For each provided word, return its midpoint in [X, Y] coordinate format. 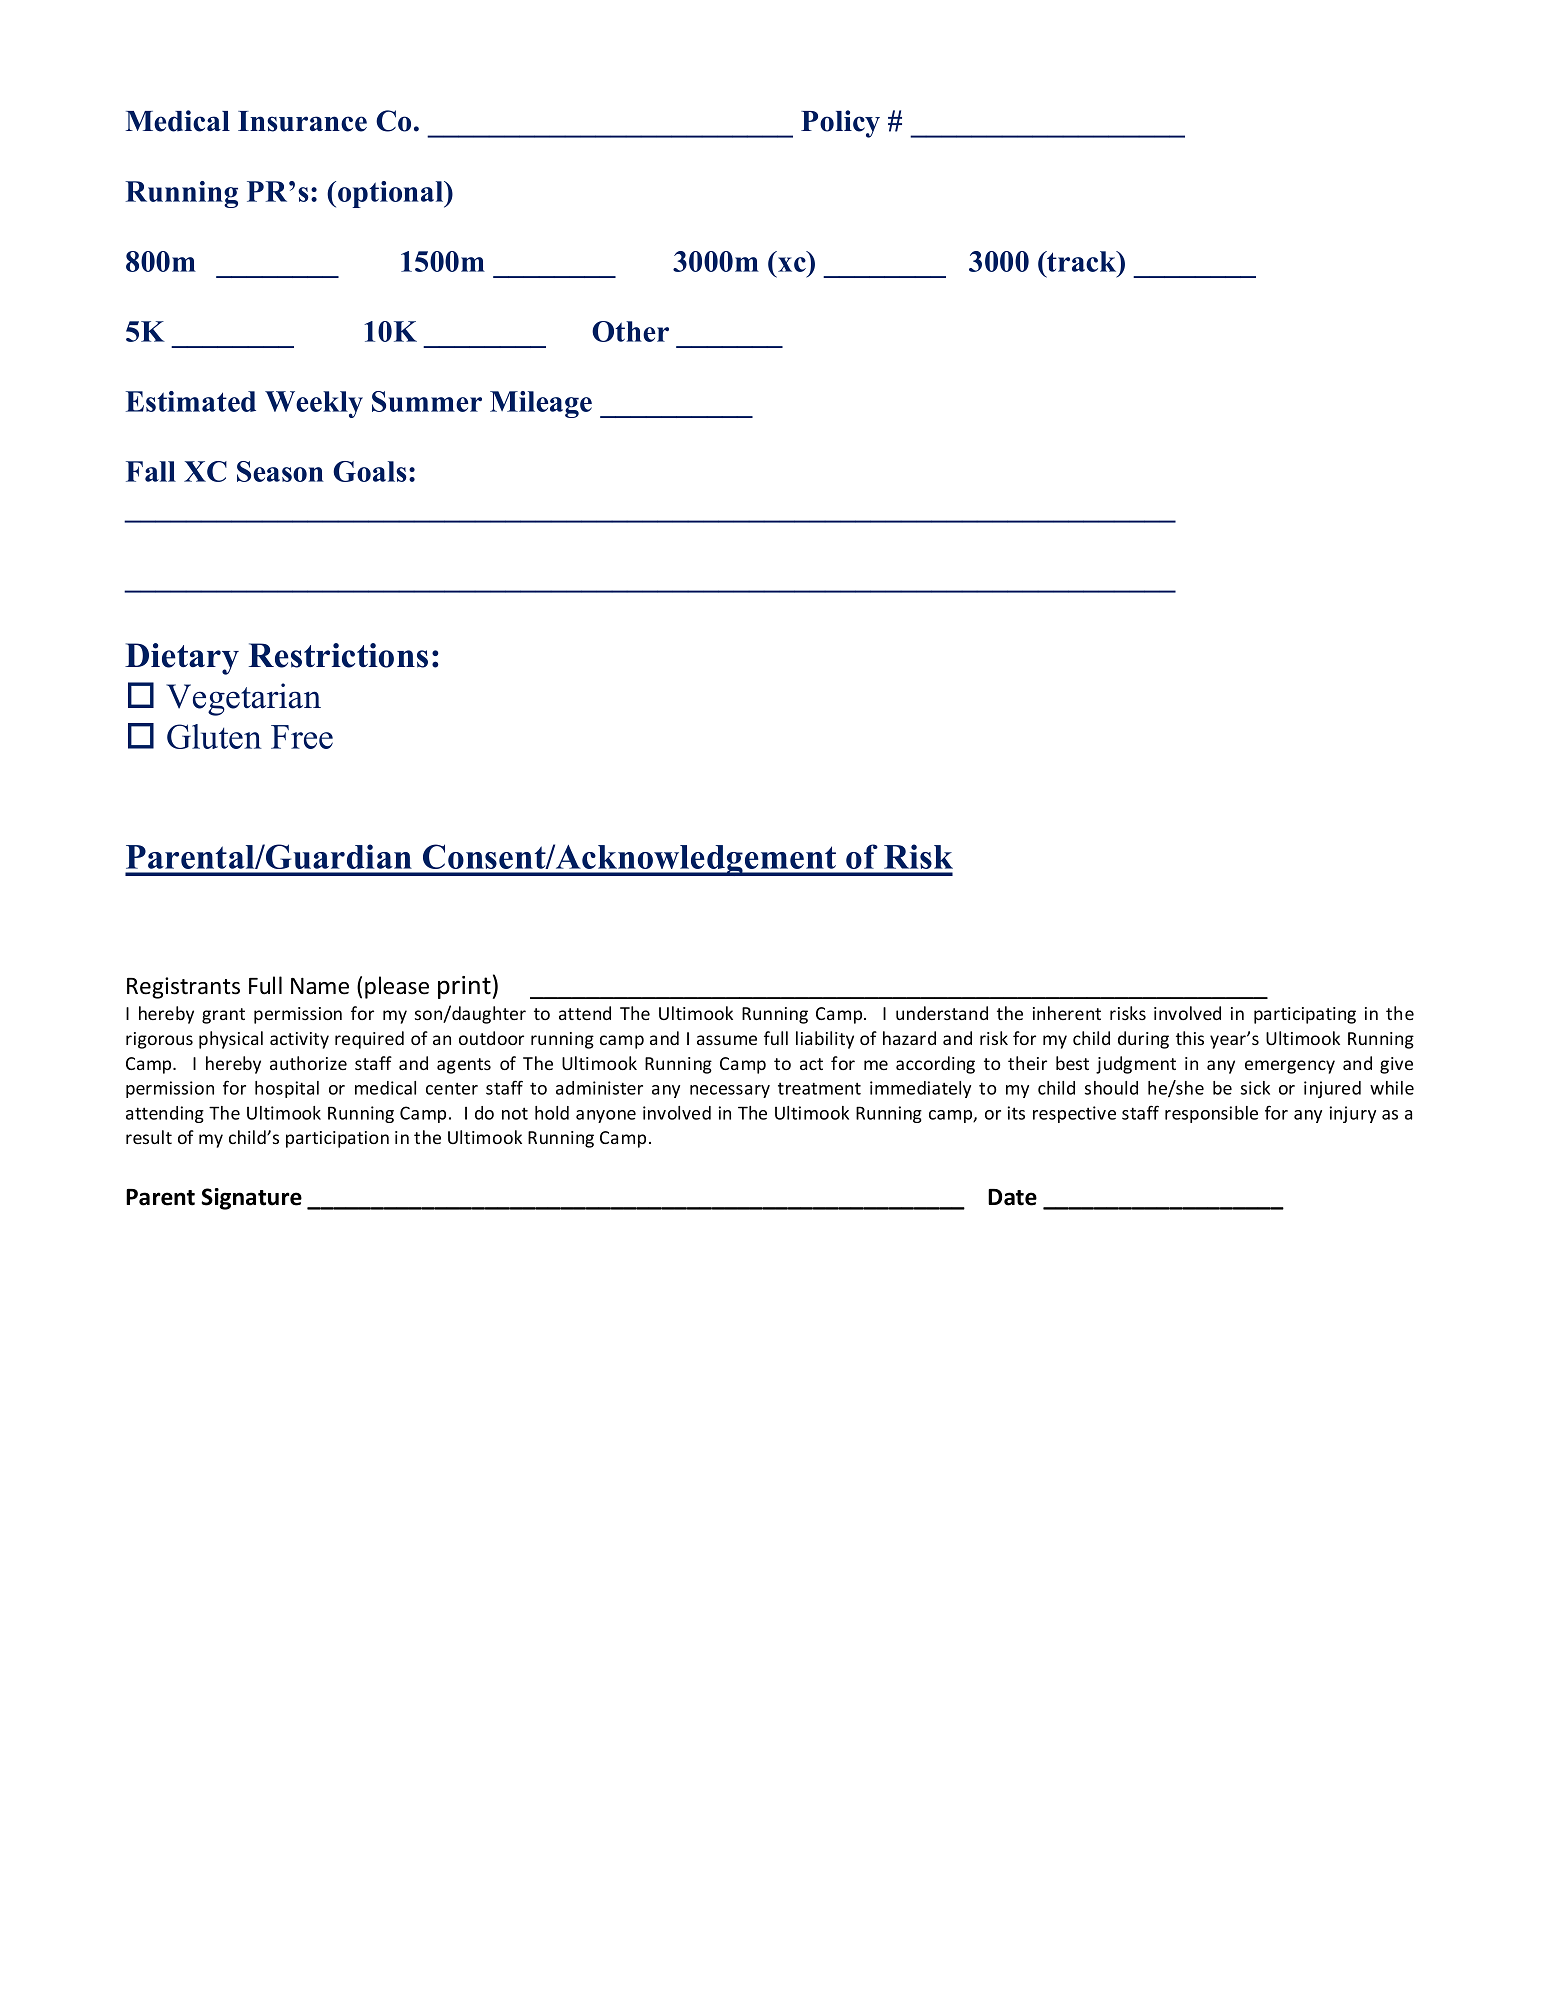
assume [727, 1040]
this [1190, 1038]
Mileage [541, 404]
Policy [840, 124]
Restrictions [338, 655]
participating [1305, 1015]
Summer [427, 401]
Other [630, 331]
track [1082, 261]
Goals [370, 471]
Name [320, 986]
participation [337, 1139]
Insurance [302, 121]
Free [302, 737]
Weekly [314, 404]
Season [280, 471]
